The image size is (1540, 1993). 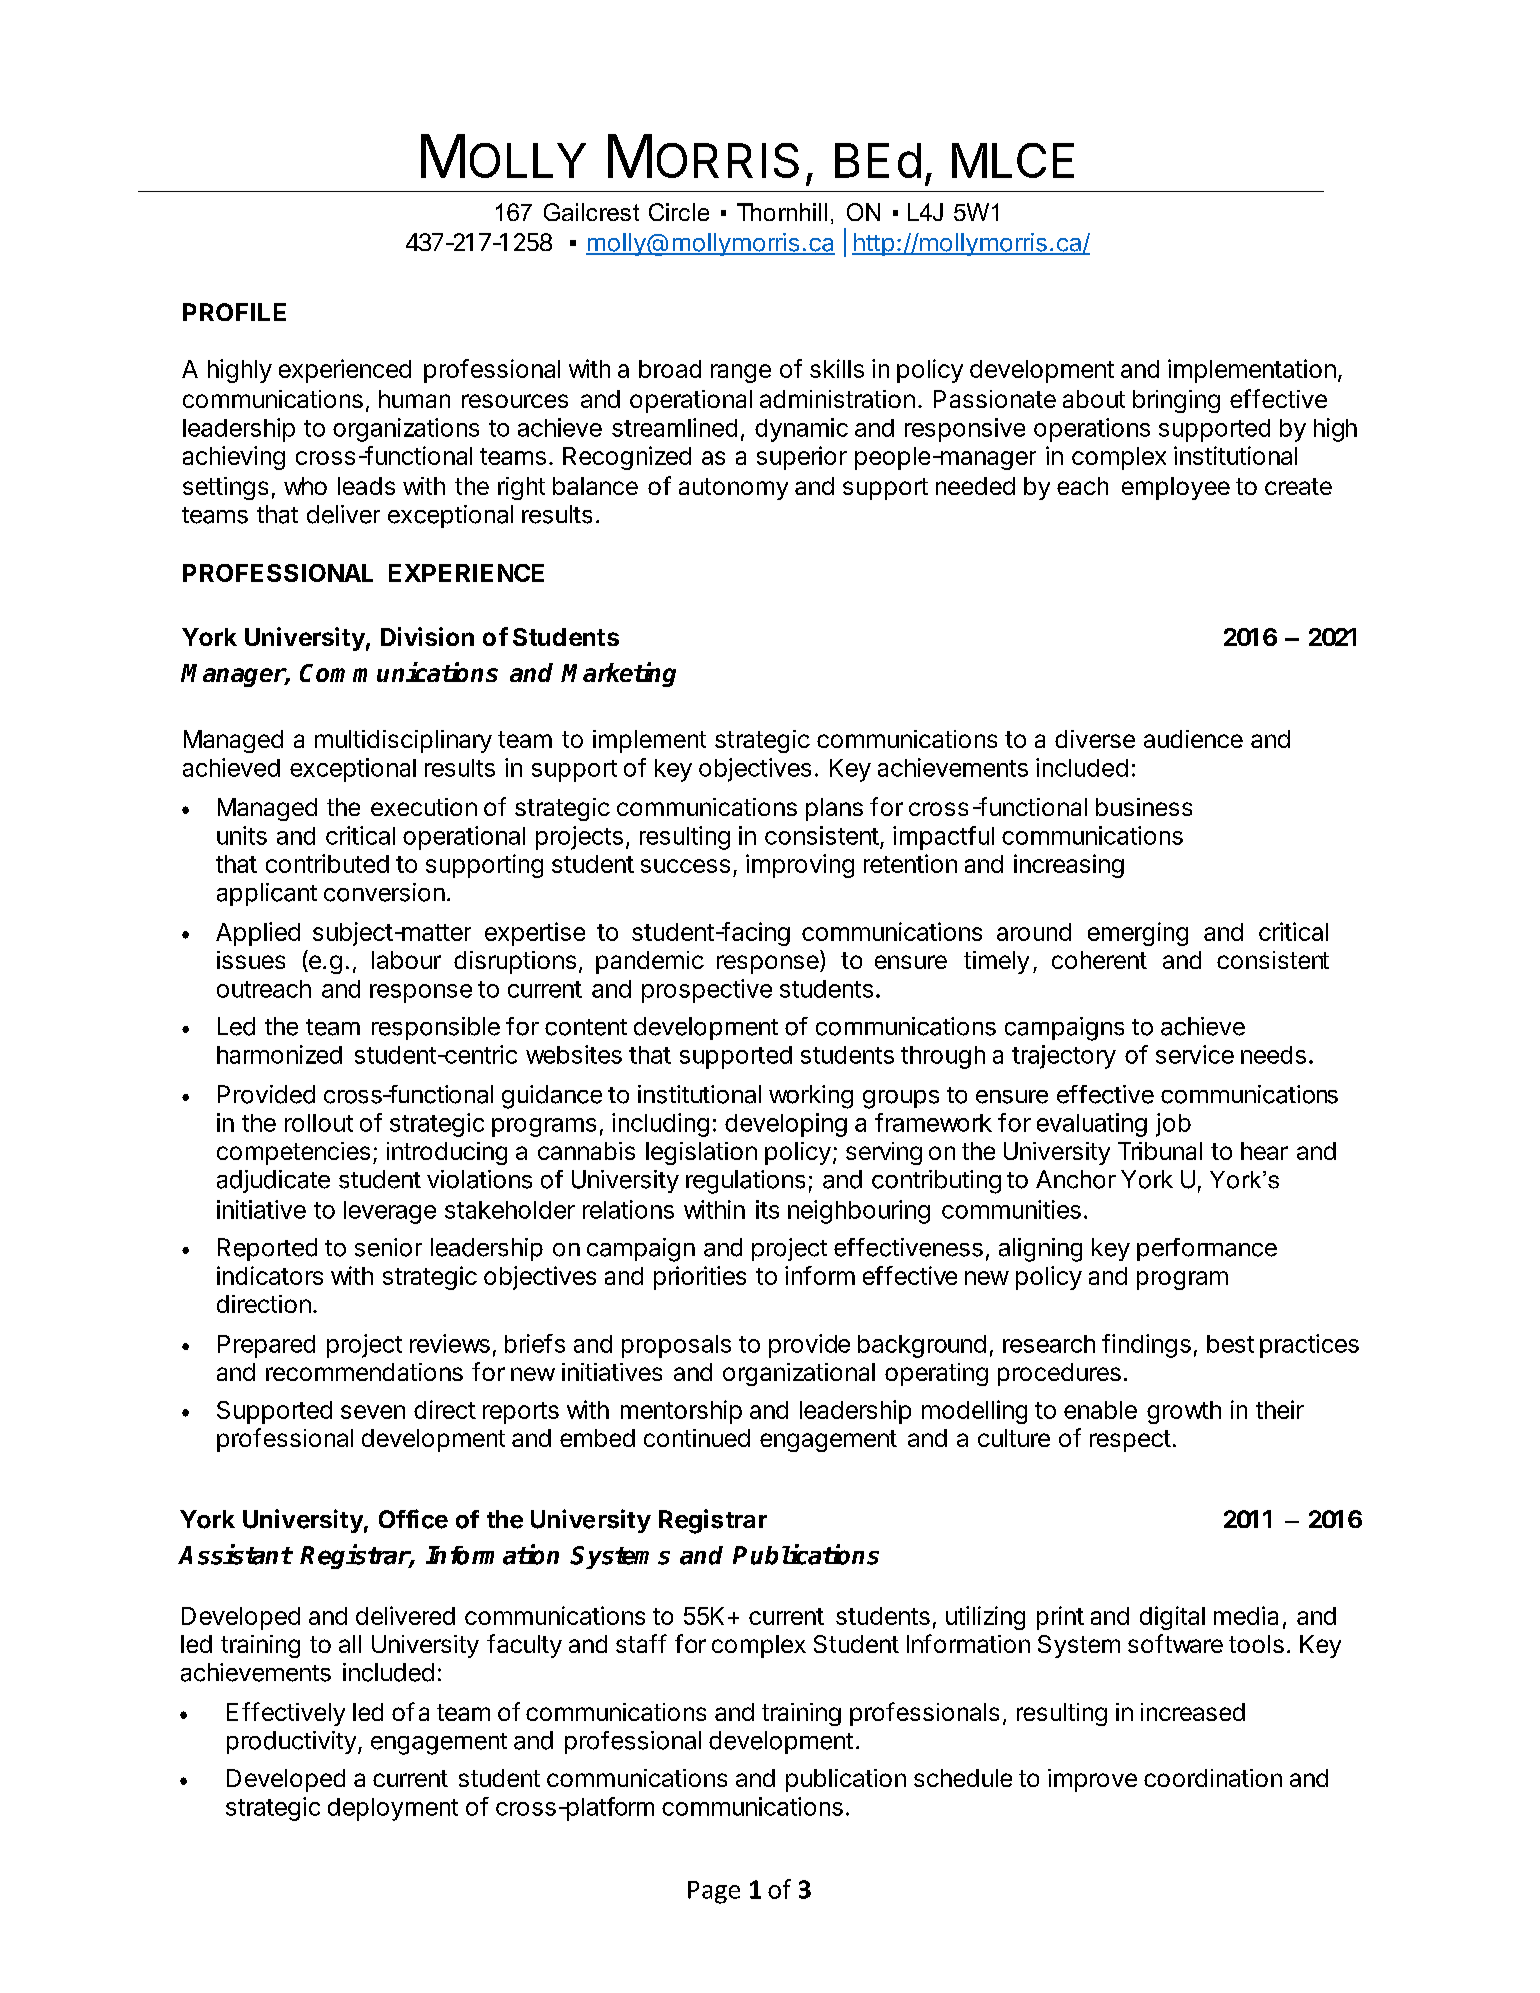 I want to click on PROFILE, so click(x=234, y=312).
